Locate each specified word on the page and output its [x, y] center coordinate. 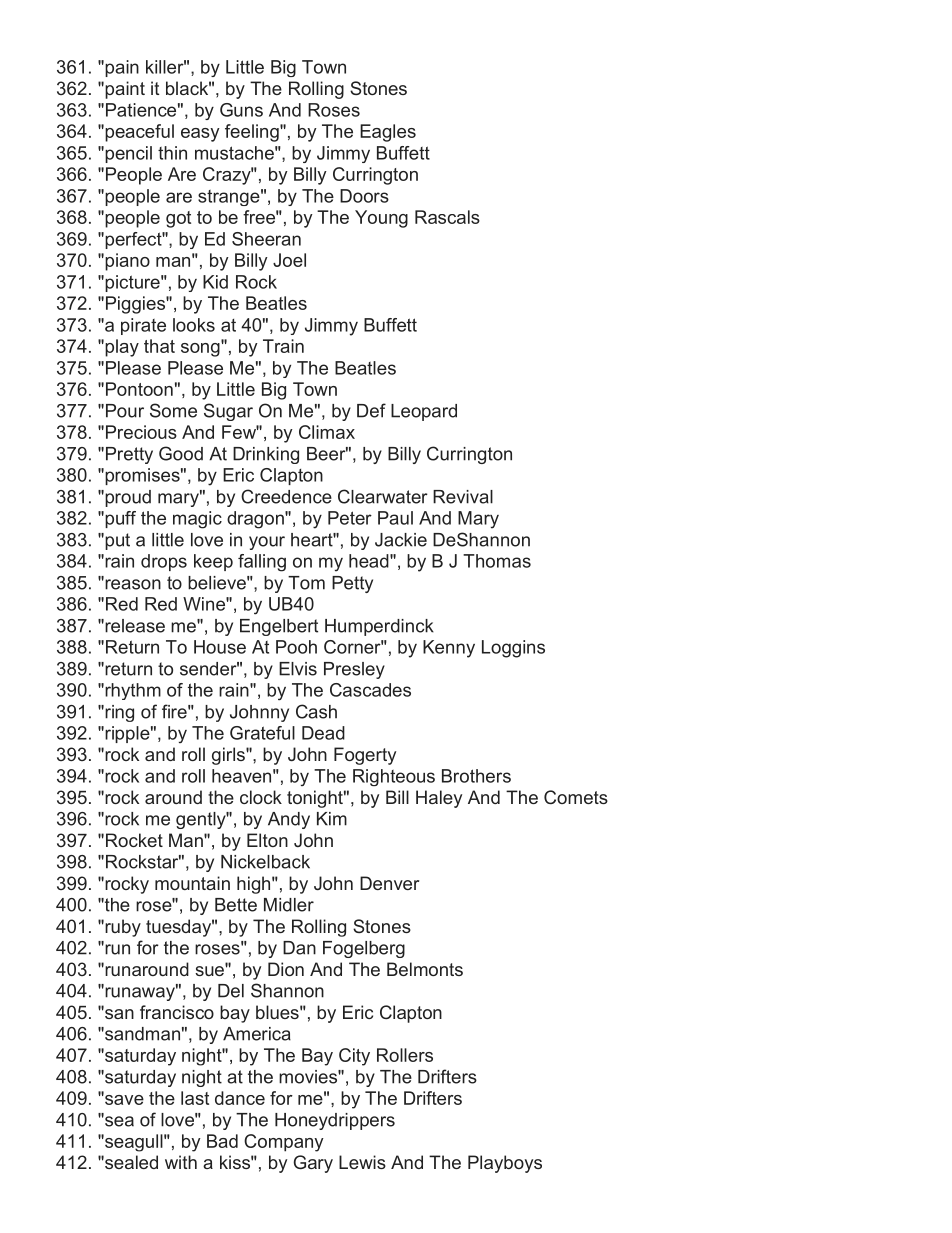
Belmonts [425, 969]
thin [172, 153]
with [181, 1162]
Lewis [362, 1162]
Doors [364, 196]
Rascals [447, 217]
